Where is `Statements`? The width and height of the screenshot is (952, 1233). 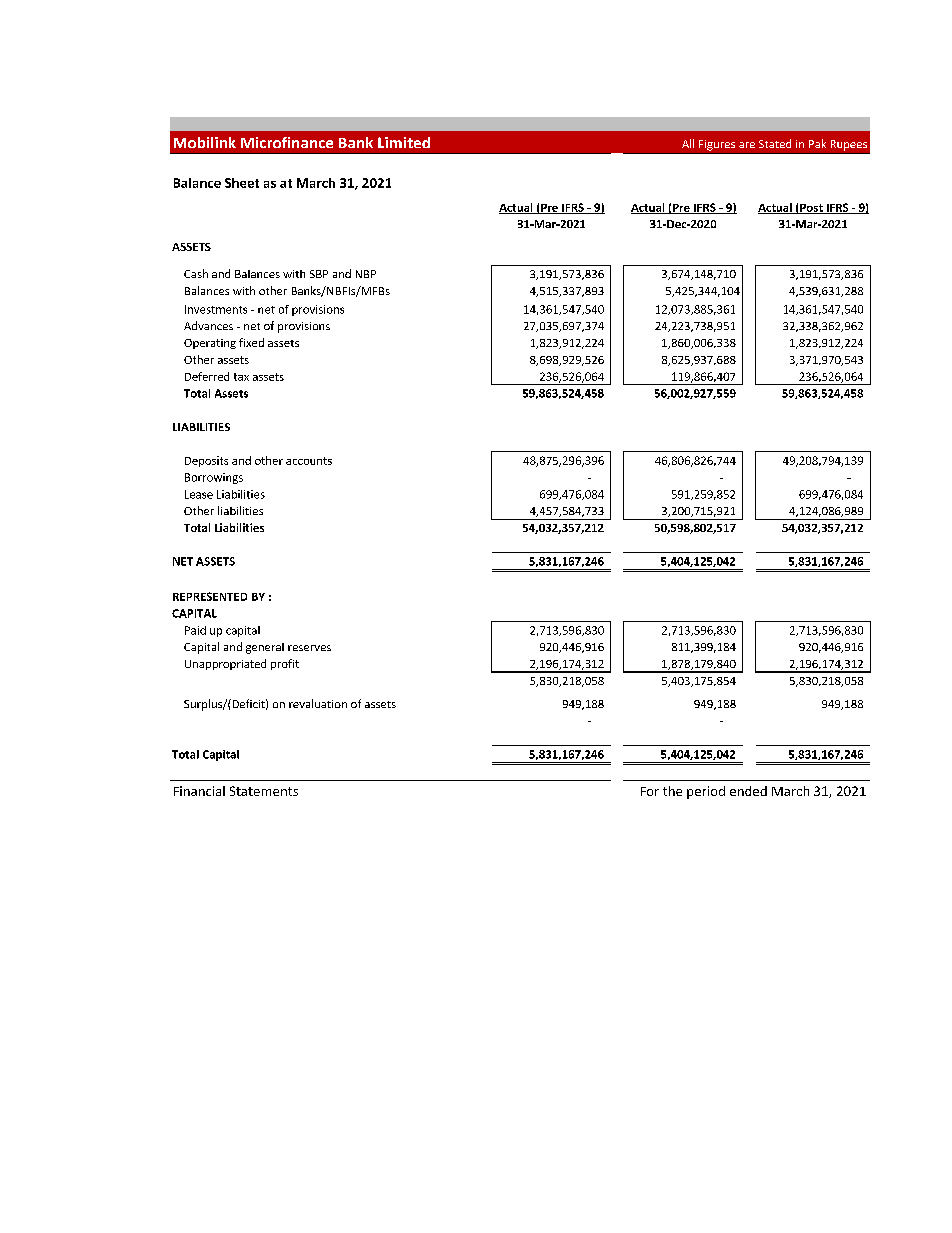
Statements is located at coordinates (264, 791).
